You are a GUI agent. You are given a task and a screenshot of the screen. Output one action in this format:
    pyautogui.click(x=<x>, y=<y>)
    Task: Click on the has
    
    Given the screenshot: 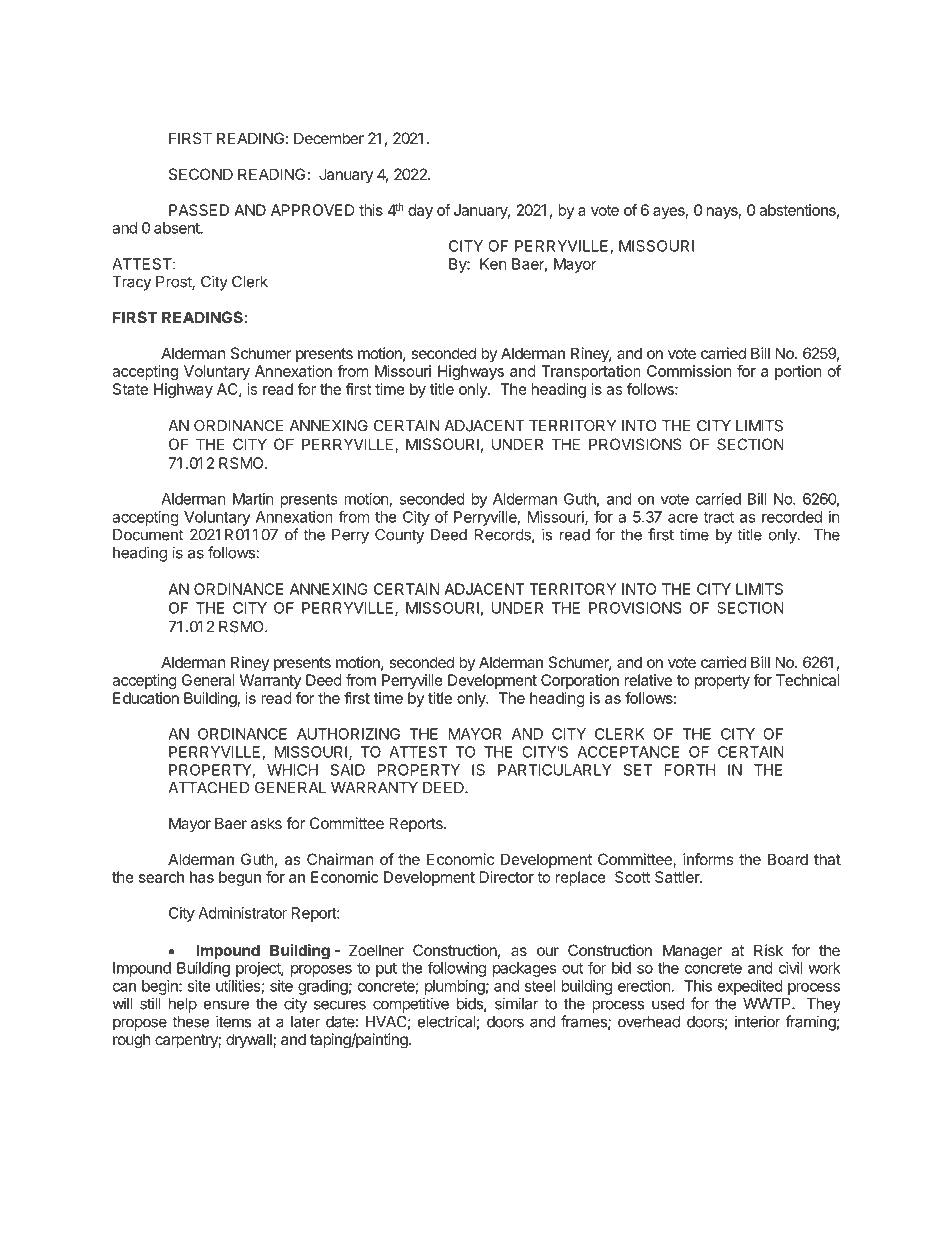 What is the action you would take?
    pyautogui.click(x=202, y=877)
